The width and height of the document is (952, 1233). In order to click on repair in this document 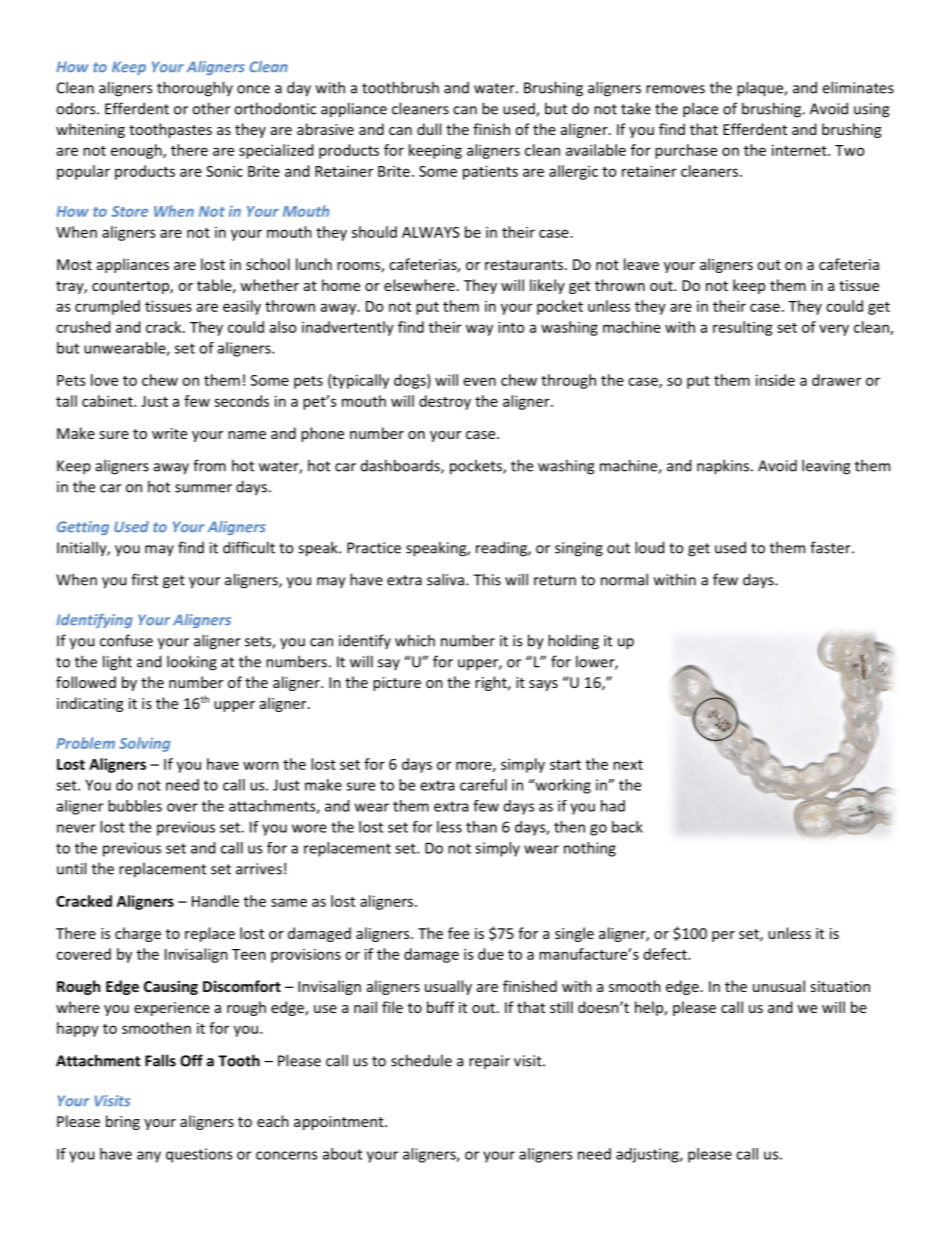, I will do `click(489, 1062)`.
